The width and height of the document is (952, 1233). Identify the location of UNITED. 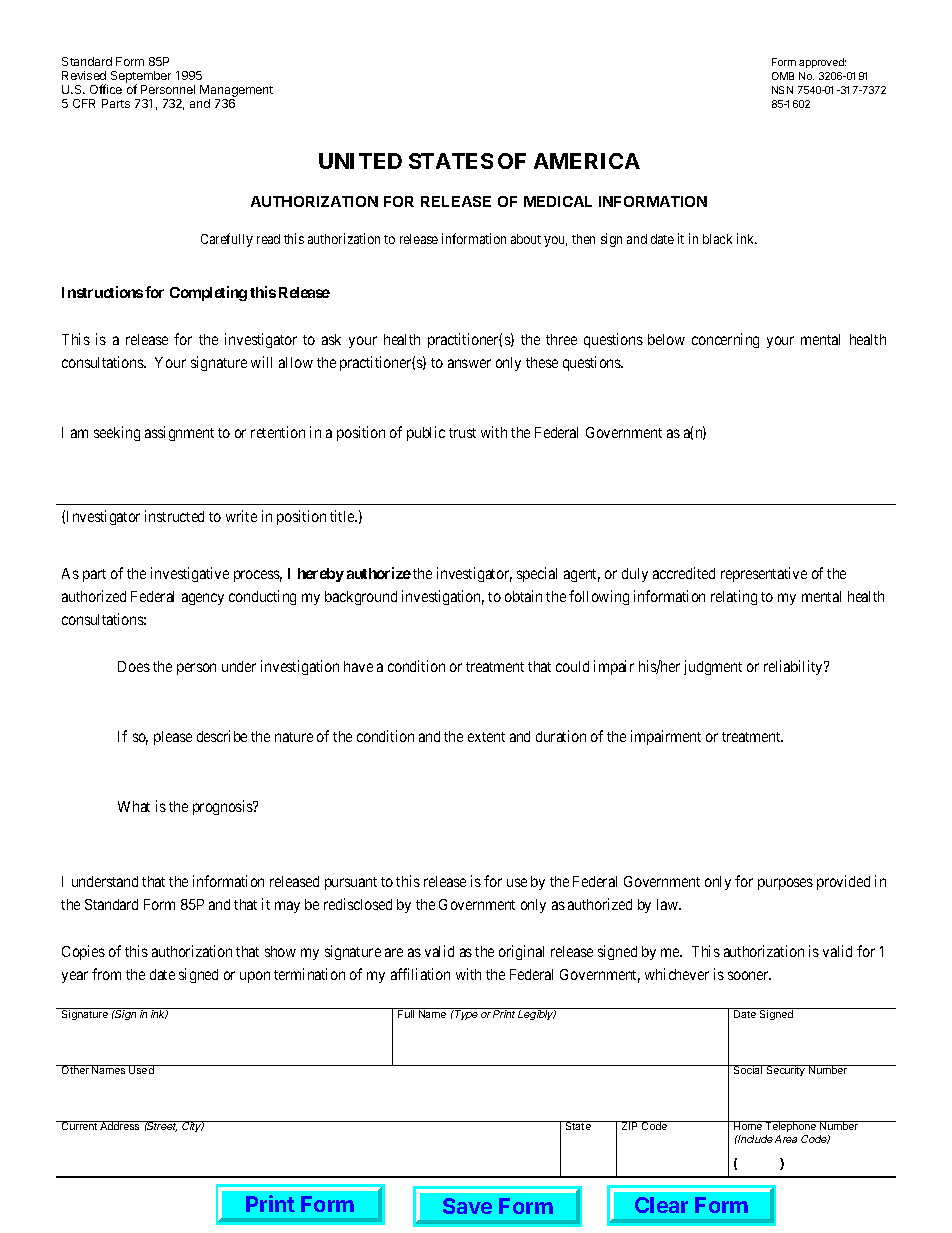
(360, 161).
